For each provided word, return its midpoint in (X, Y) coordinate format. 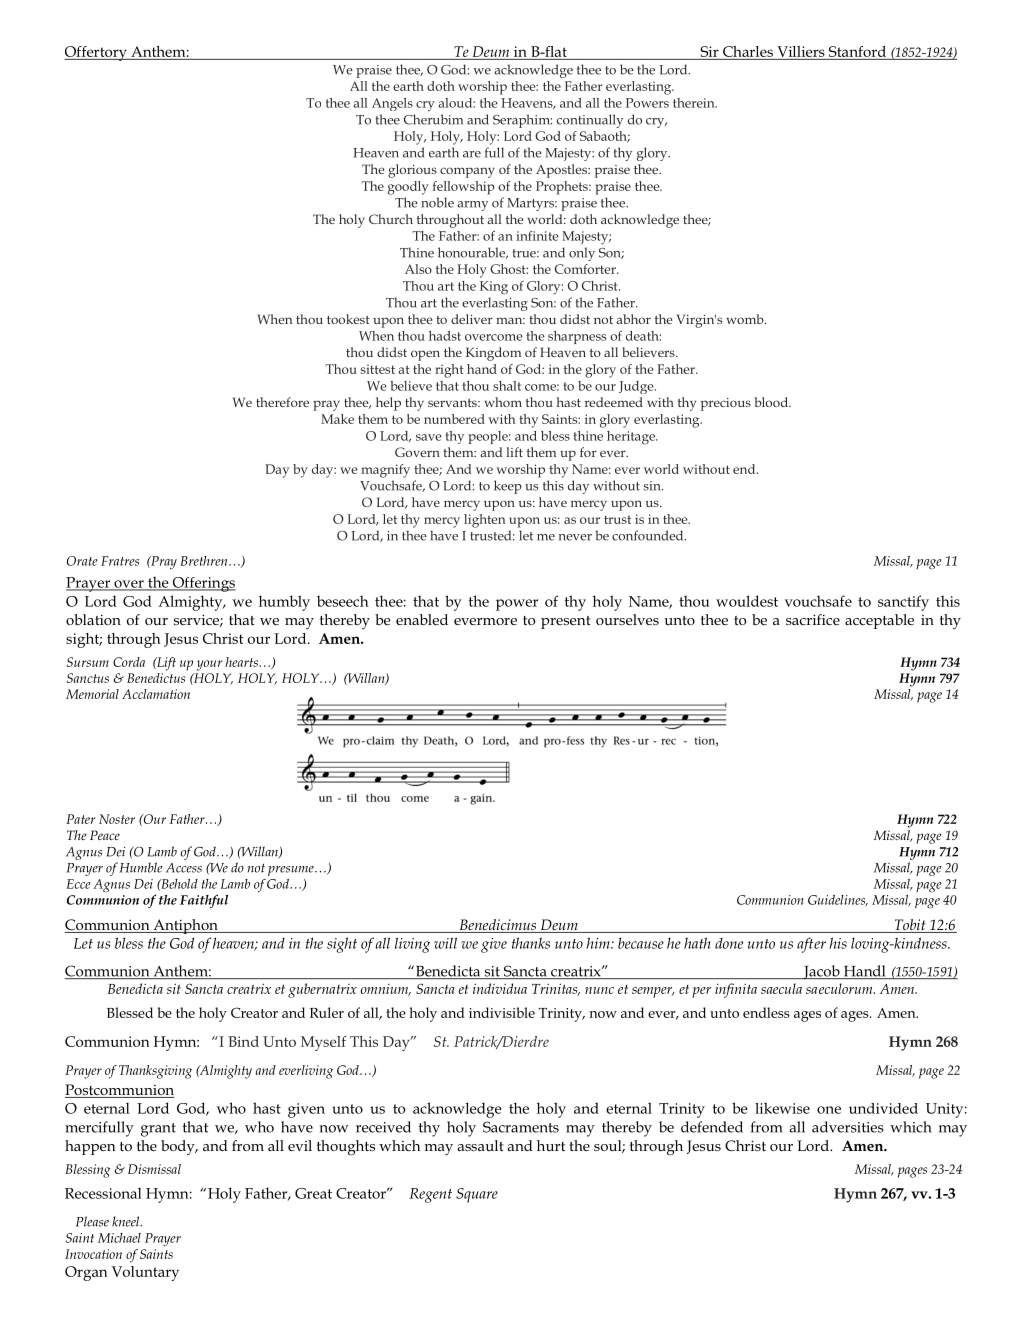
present (566, 622)
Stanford (857, 53)
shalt (507, 386)
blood (772, 402)
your (210, 665)
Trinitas (556, 989)
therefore (282, 402)
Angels (392, 104)
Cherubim (433, 119)
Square (477, 1195)
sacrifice (813, 619)
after (811, 945)
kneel (127, 1221)
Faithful (204, 901)
